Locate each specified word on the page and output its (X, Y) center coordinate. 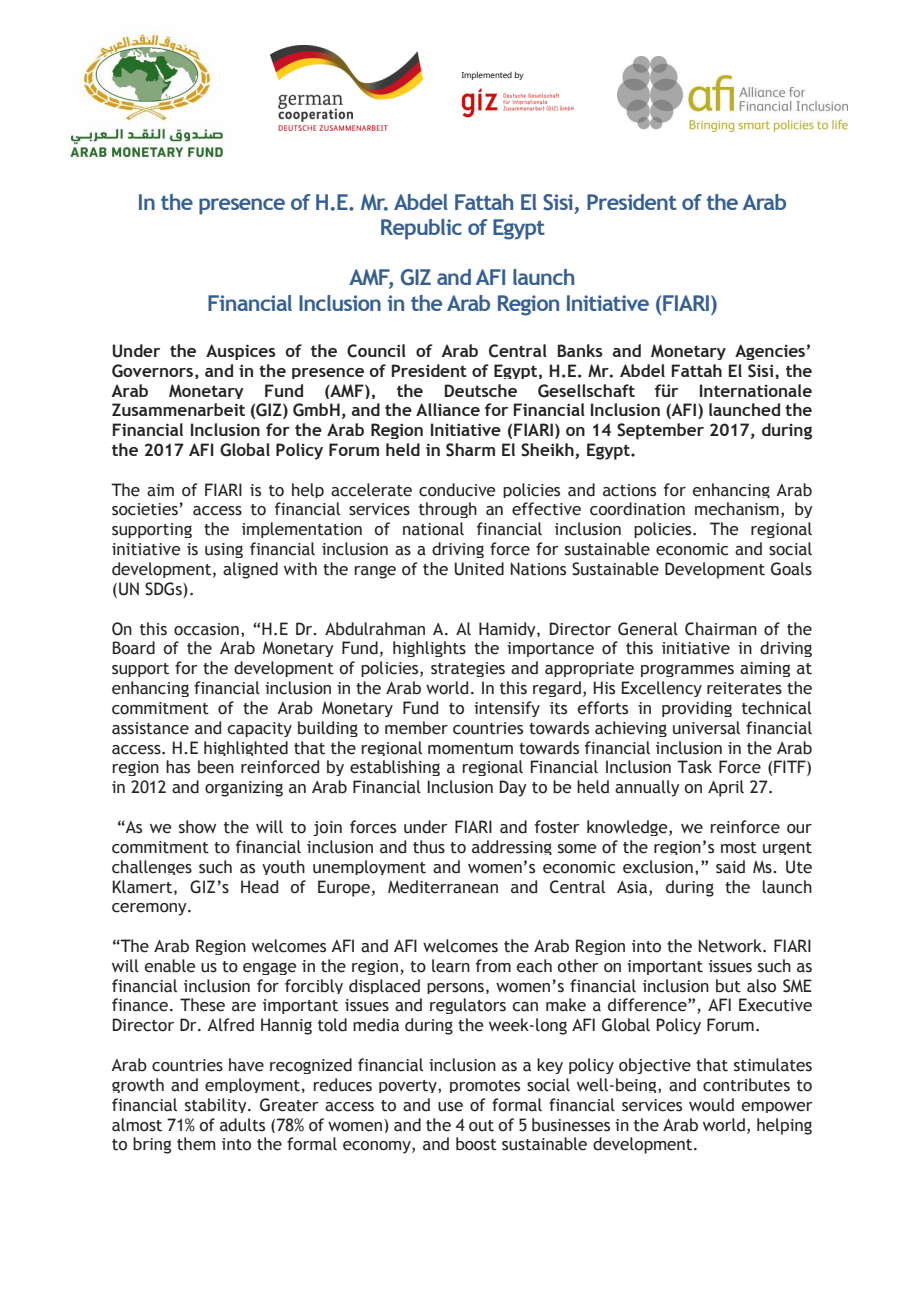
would (711, 1105)
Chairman (721, 629)
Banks (580, 350)
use (450, 1107)
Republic (421, 229)
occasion (206, 629)
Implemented (487, 76)
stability (217, 1105)
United (479, 569)
